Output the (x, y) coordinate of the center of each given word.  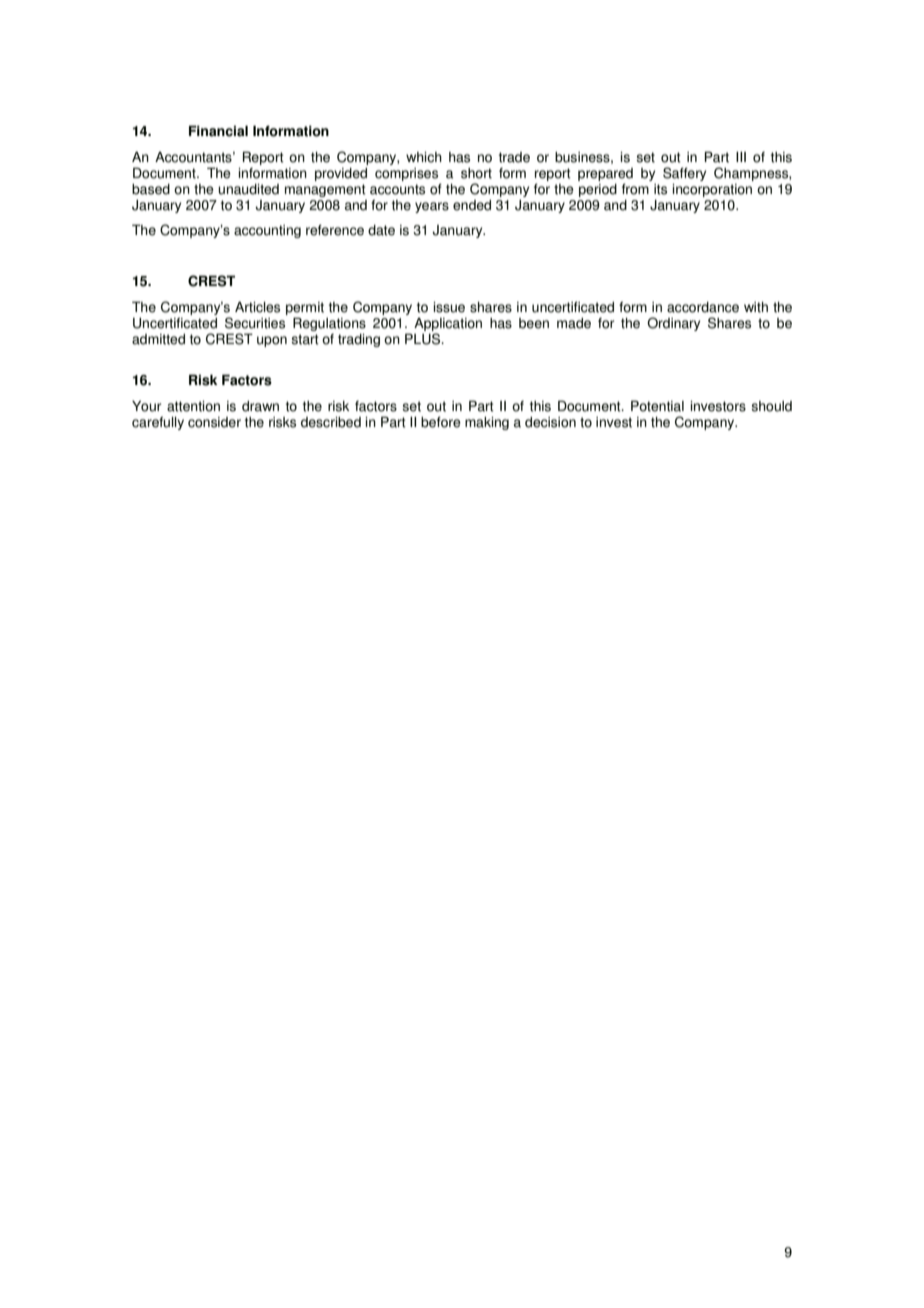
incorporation (712, 190)
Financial (218, 131)
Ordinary (673, 324)
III (741, 157)
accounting (267, 231)
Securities (255, 323)
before (441, 422)
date (381, 230)
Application (448, 324)
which (424, 157)
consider (214, 422)
